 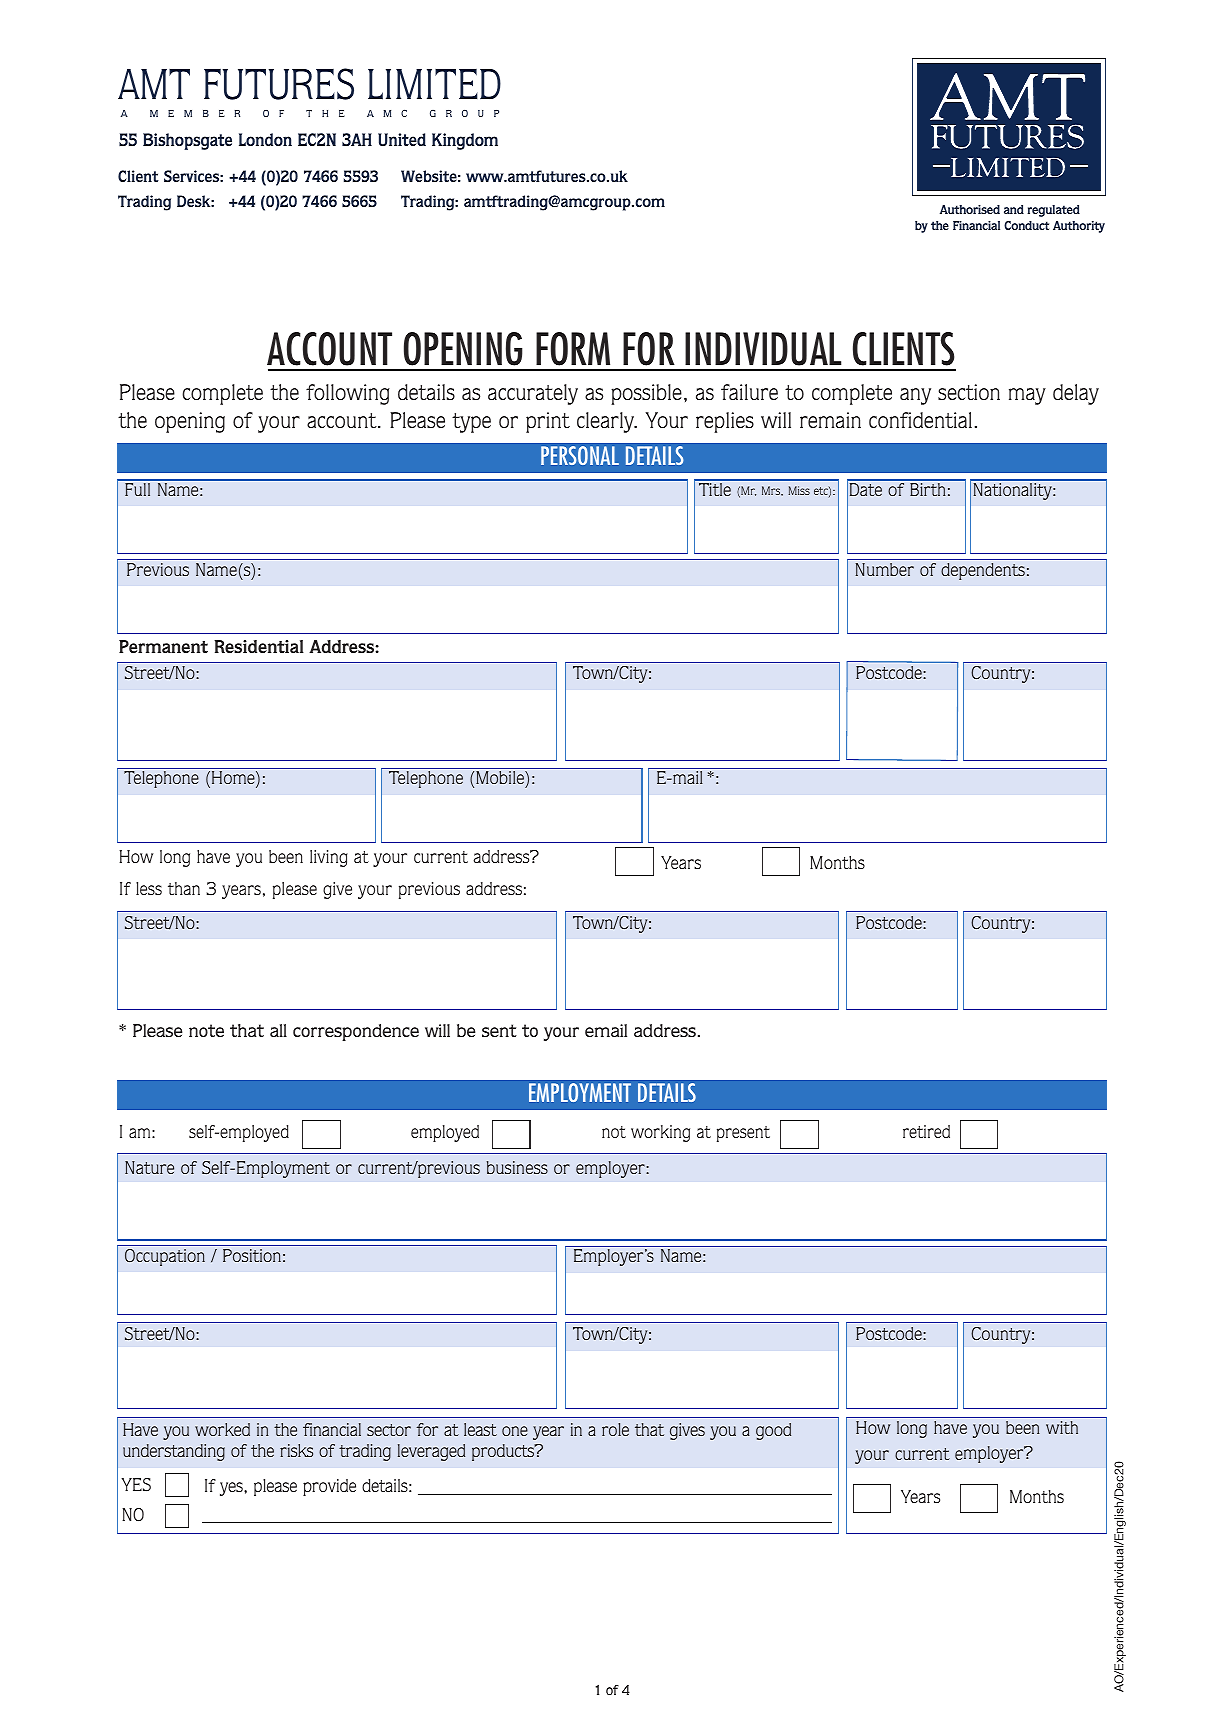 I want to click on retired, so click(x=926, y=1131).
